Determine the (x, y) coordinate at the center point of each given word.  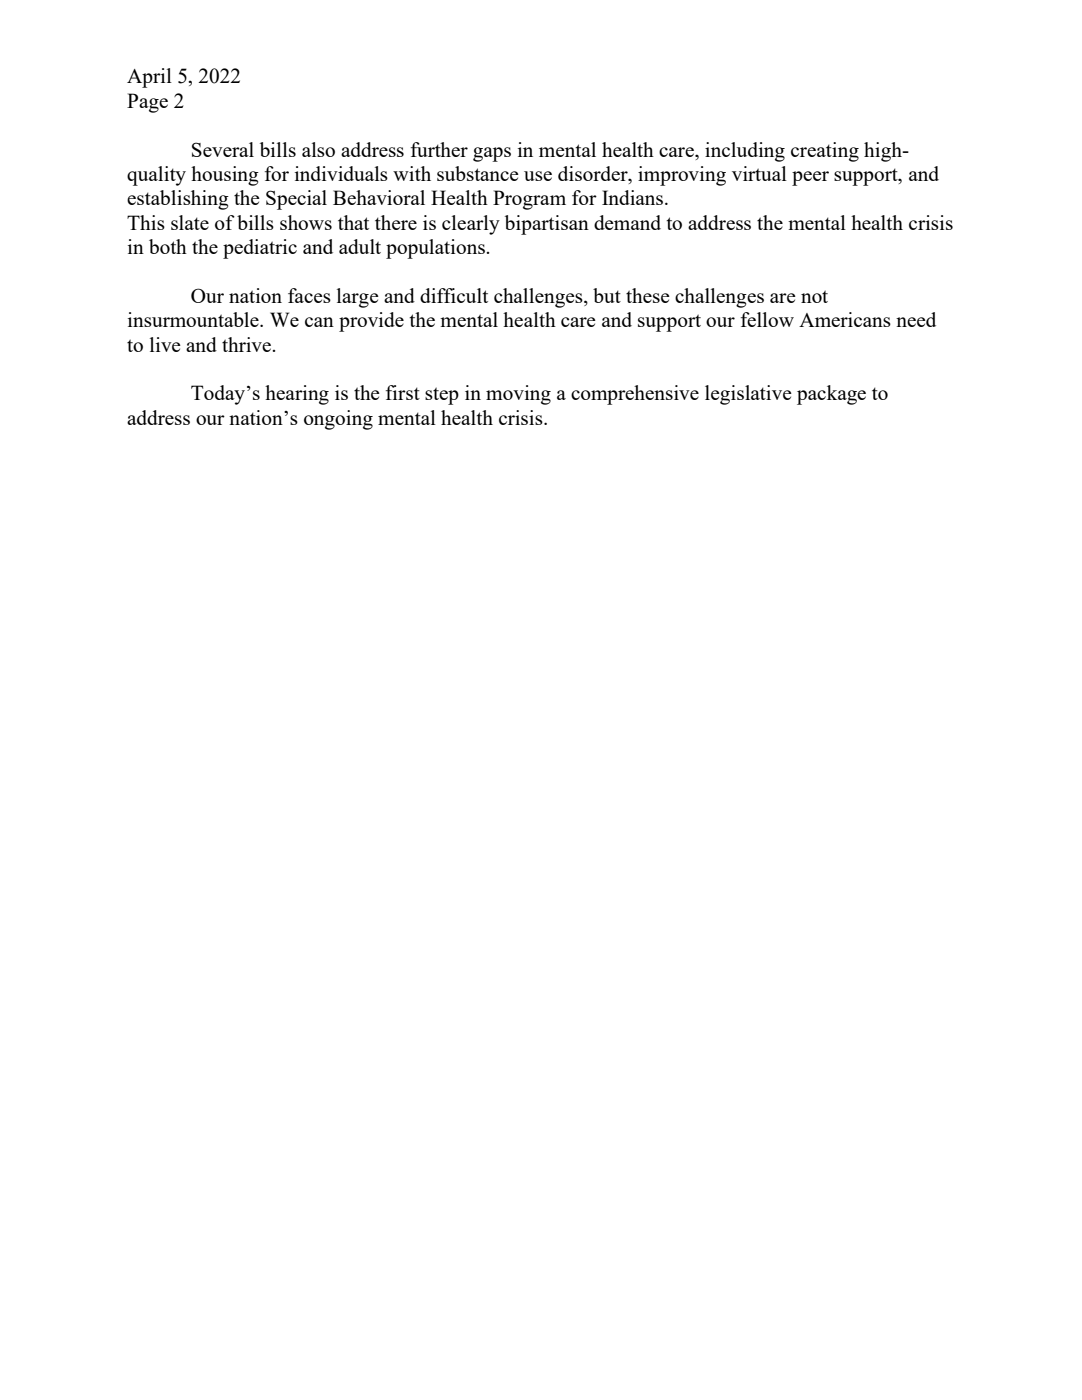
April (149, 78)
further (439, 149)
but (607, 295)
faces (309, 295)
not (814, 296)
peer (810, 178)
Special (296, 200)
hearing (297, 395)
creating (825, 152)
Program (529, 200)
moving (518, 395)
